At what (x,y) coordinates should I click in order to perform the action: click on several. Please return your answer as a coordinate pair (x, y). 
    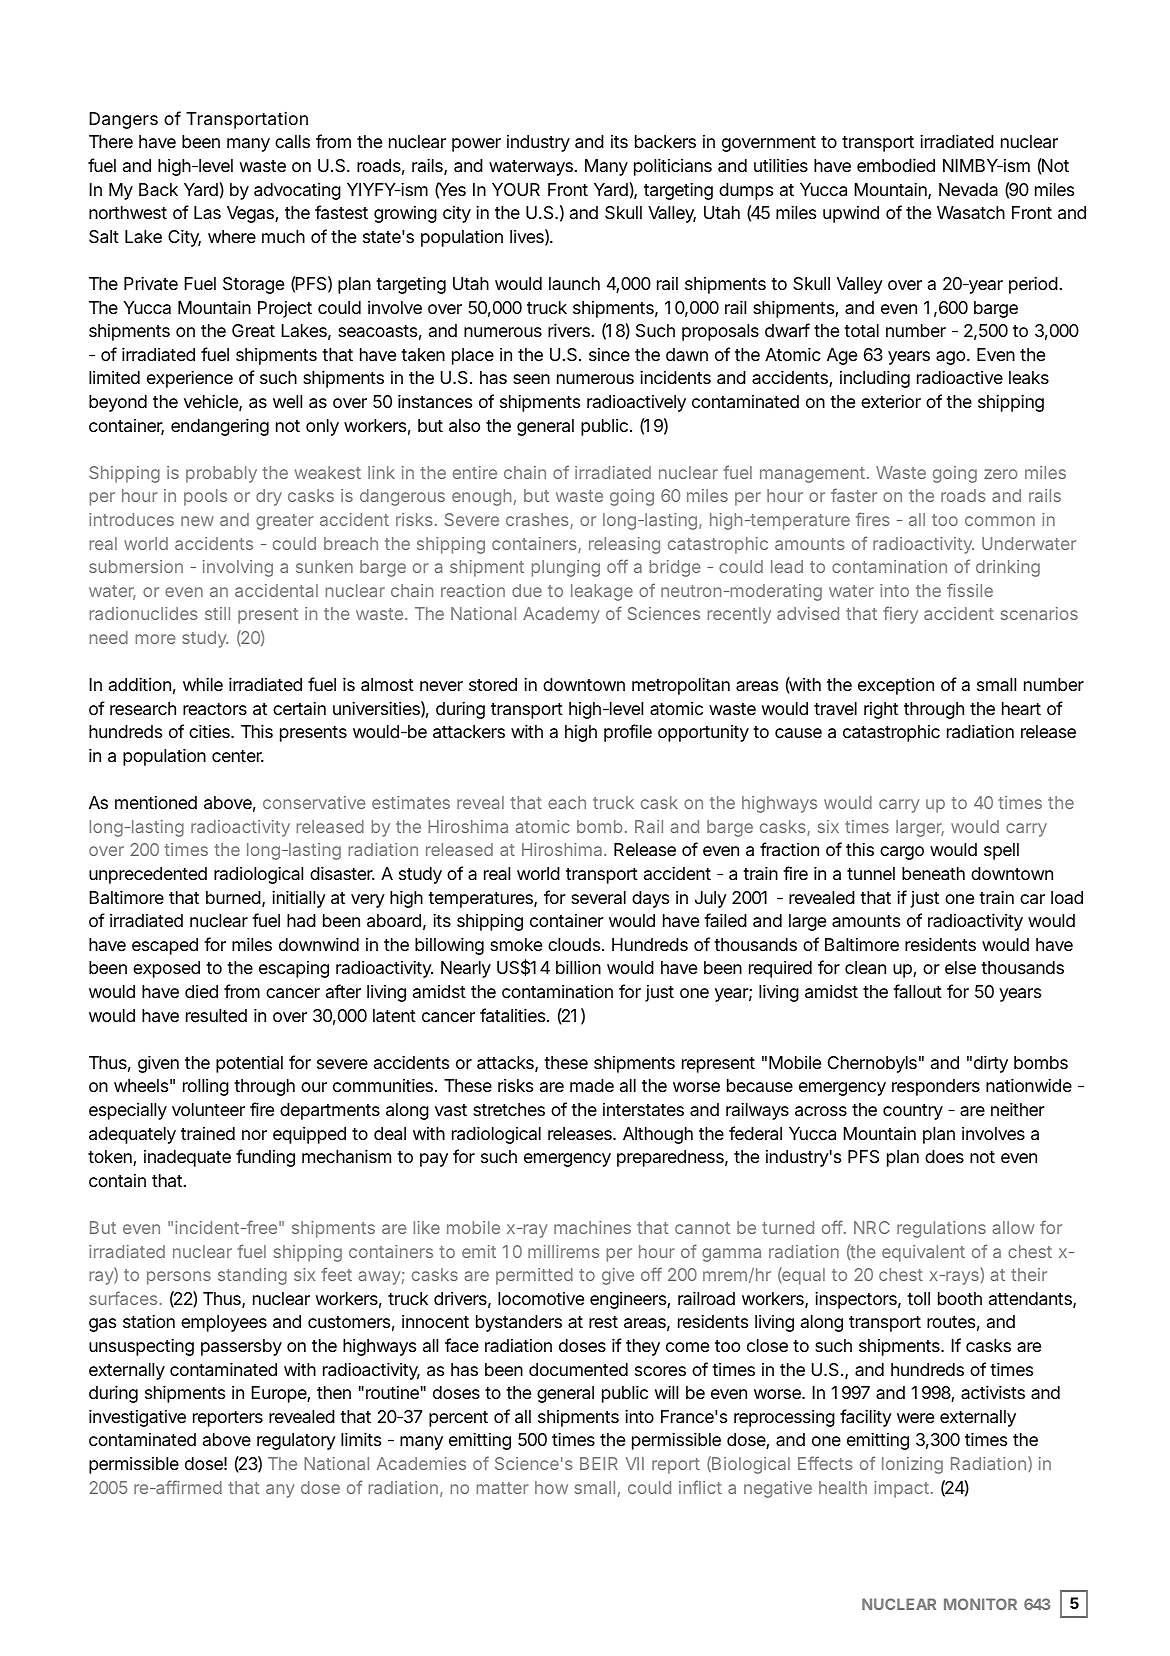
    Looking at the image, I should click on (598, 897).
